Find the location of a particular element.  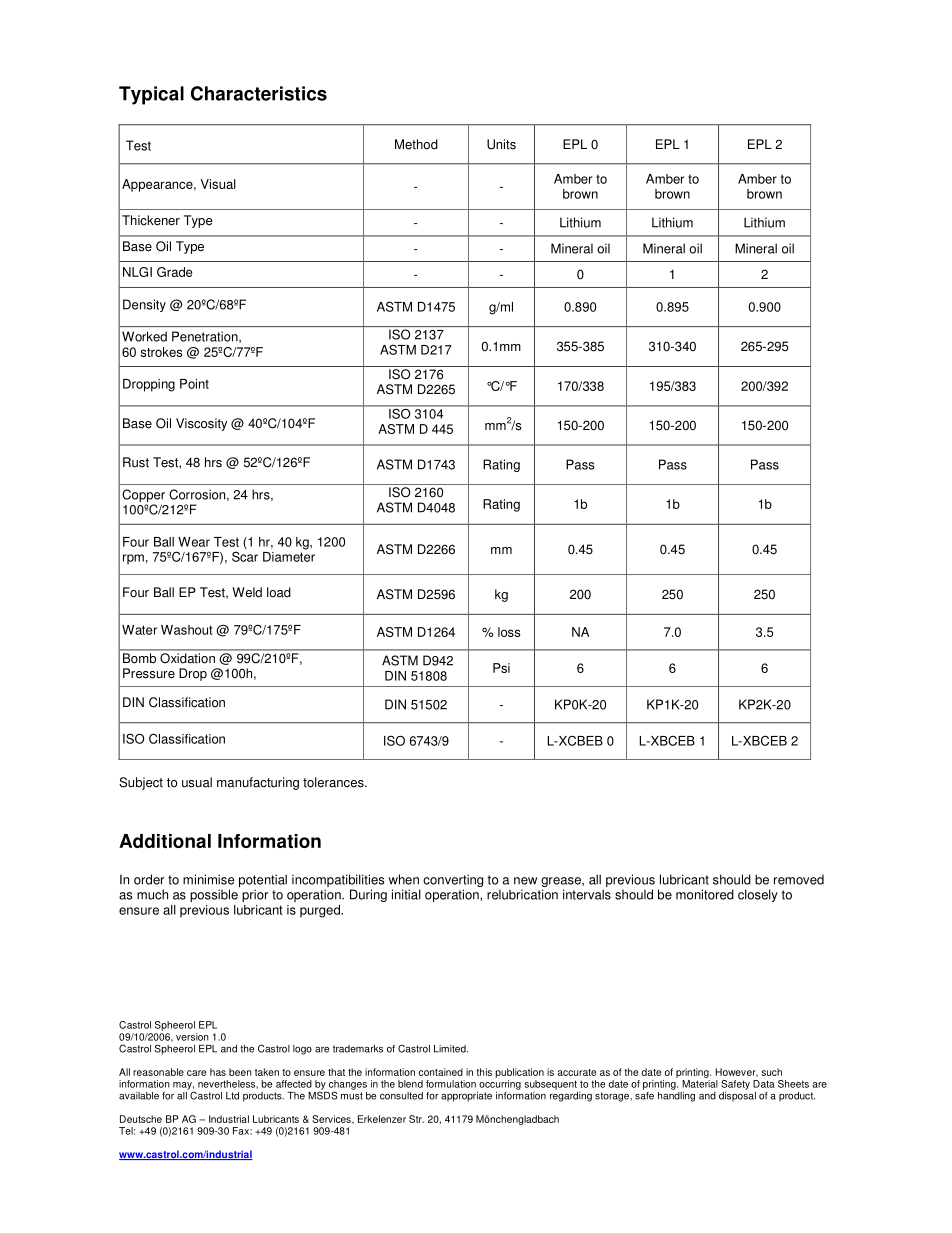

usual is located at coordinates (197, 782).
